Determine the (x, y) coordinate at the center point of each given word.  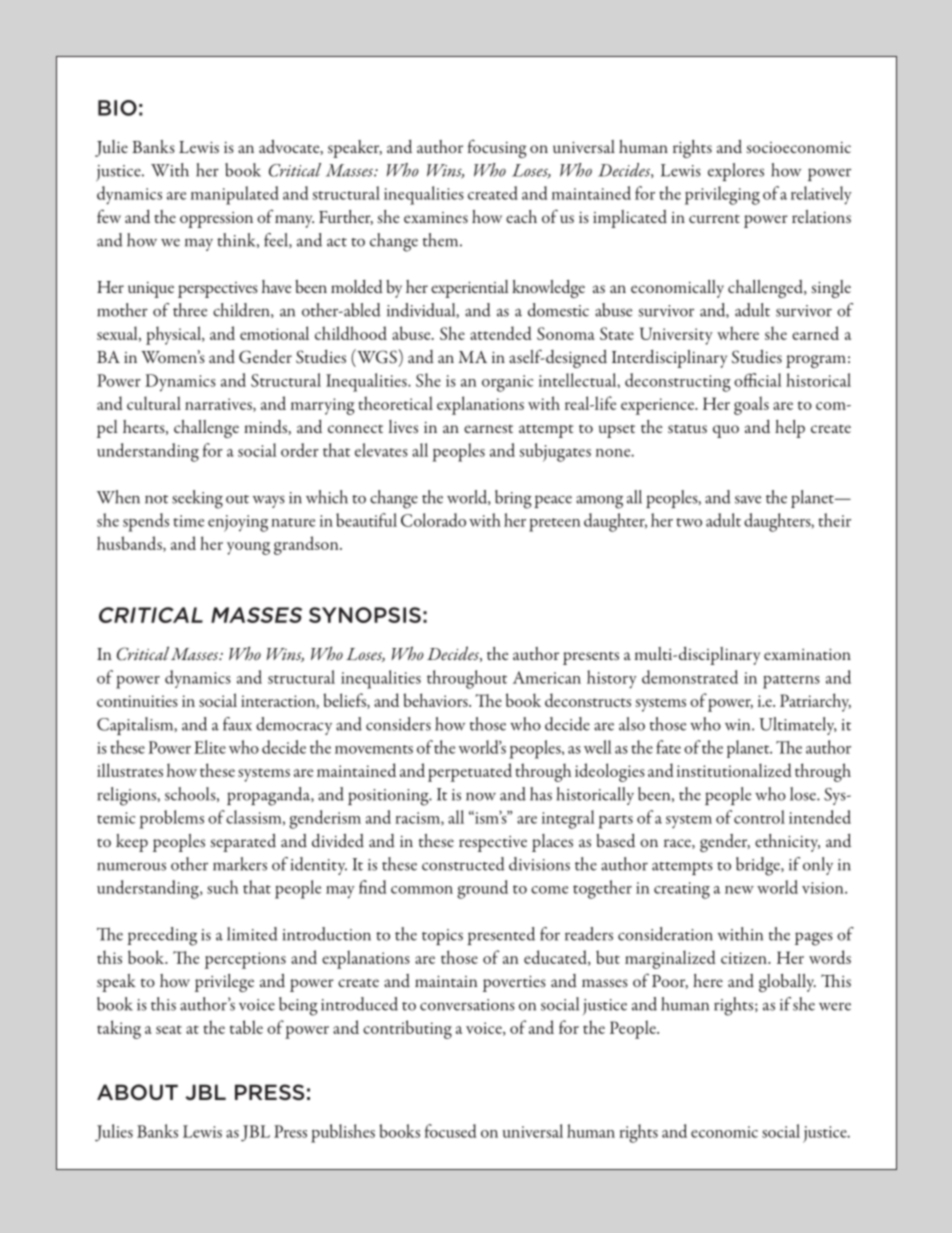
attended (501, 333)
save (748, 499)
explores (736, 172)
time (188, 521)
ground (482, 889)
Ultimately (798, 726)
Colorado (433, 520)
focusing (497, 148)
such (222, 887)
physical (174, 335)
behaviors (436, 700)
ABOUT (137, 1092)
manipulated (235, 195)
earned (815, 333)
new (739, 890)
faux (237, 724)
